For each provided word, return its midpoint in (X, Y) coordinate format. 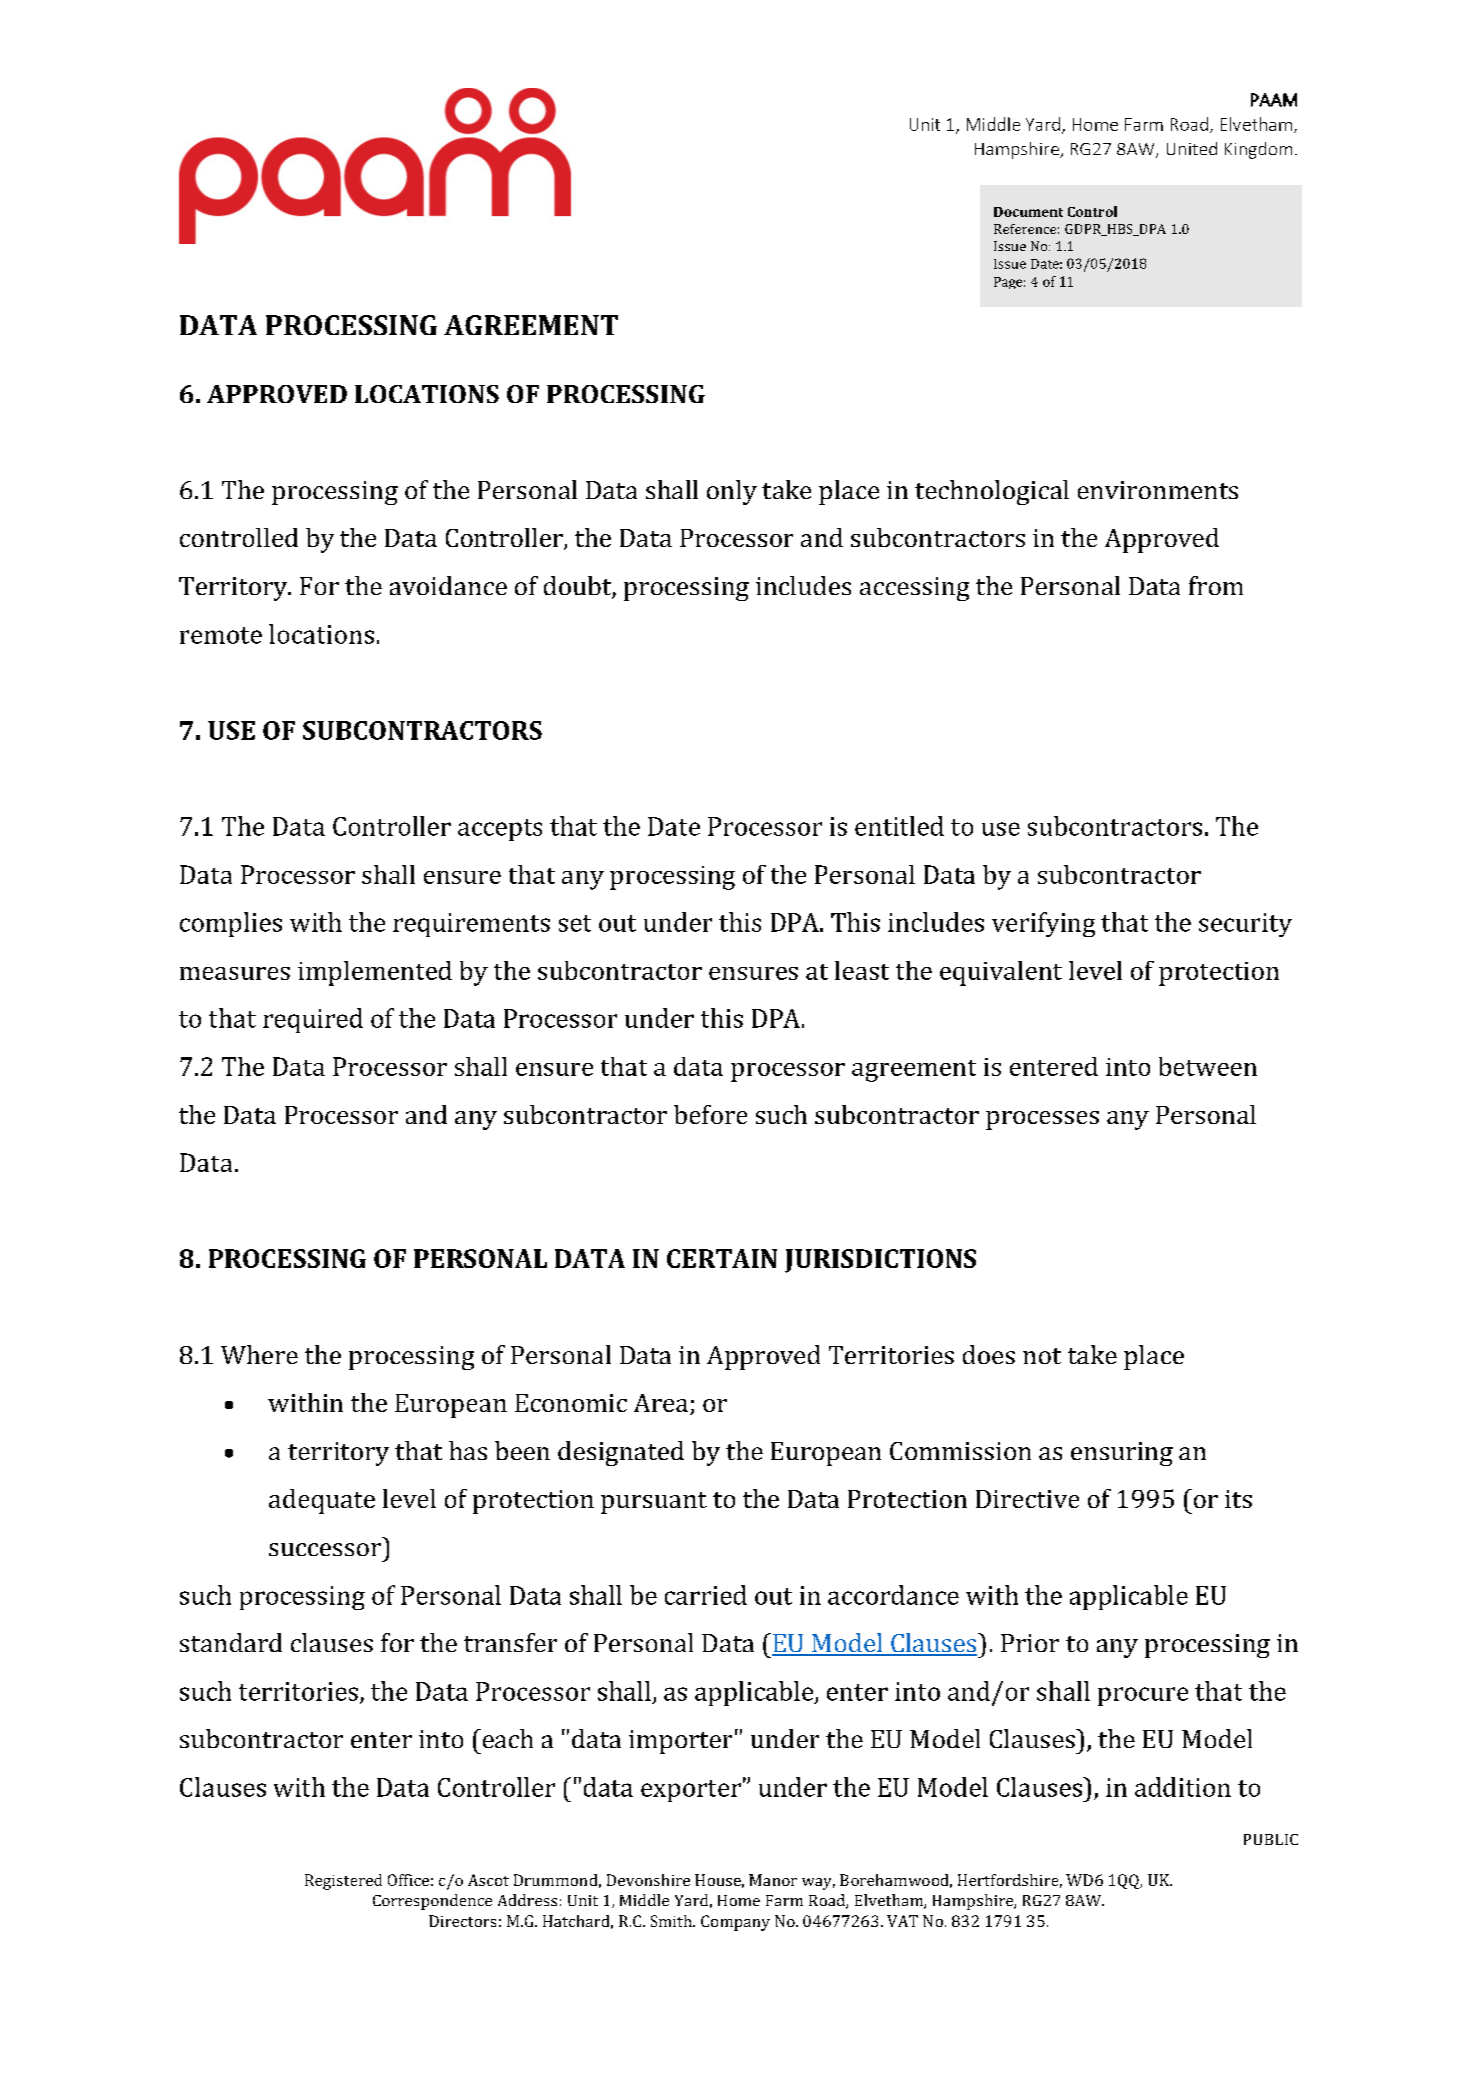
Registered (343, 1882)
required (313, 1020)
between (1208, 1066)
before (710, 1114)
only (732, 492)
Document (1028, 212)
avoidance (448, 585)
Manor (773, 1880)
